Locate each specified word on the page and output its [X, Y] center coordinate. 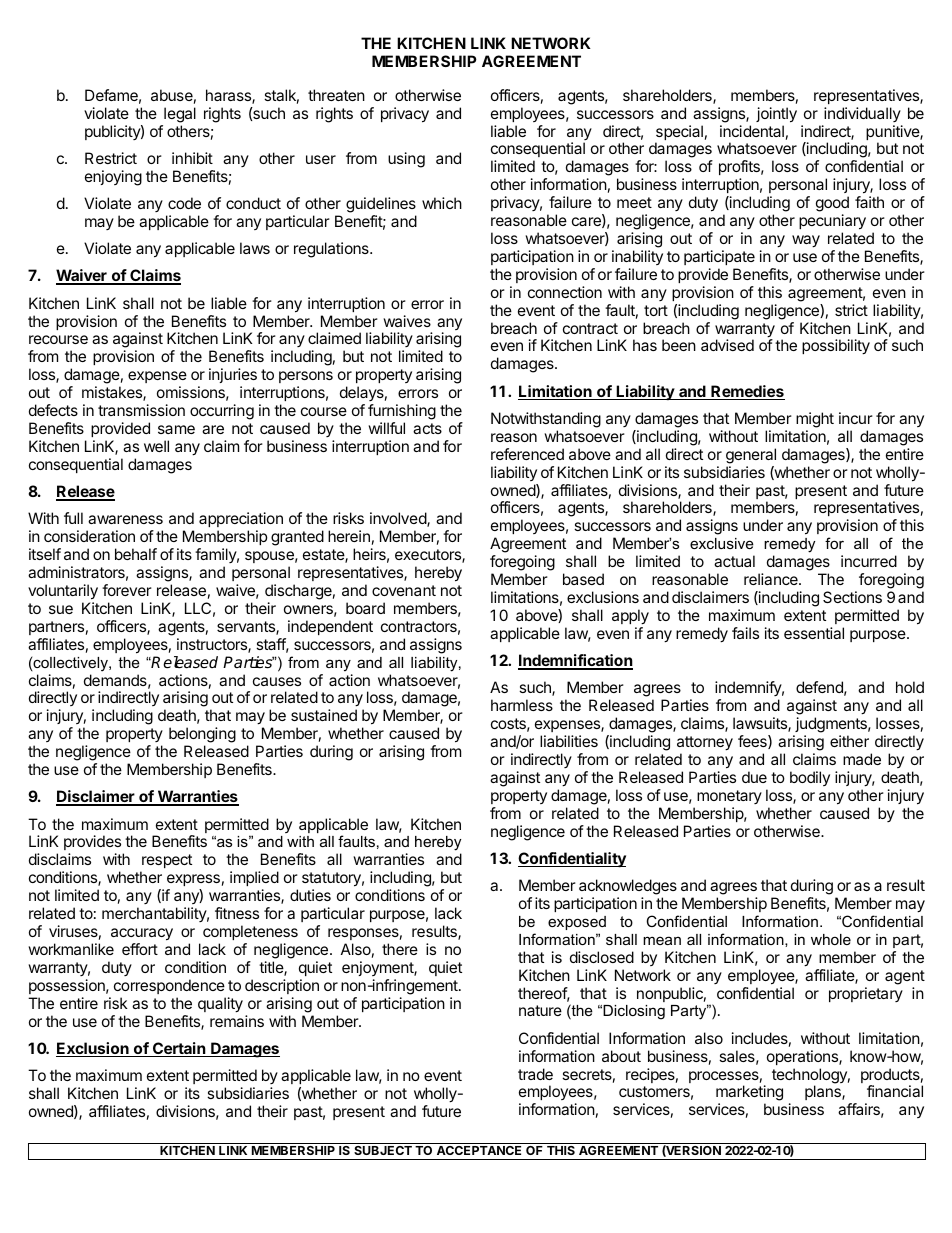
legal [180, 115]
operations [803, 1057]
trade [535, 1074]
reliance [772, 579]
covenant [404, 590]
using [406, 160]
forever [127, 590]
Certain [179, 1049]
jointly [776, 115]
